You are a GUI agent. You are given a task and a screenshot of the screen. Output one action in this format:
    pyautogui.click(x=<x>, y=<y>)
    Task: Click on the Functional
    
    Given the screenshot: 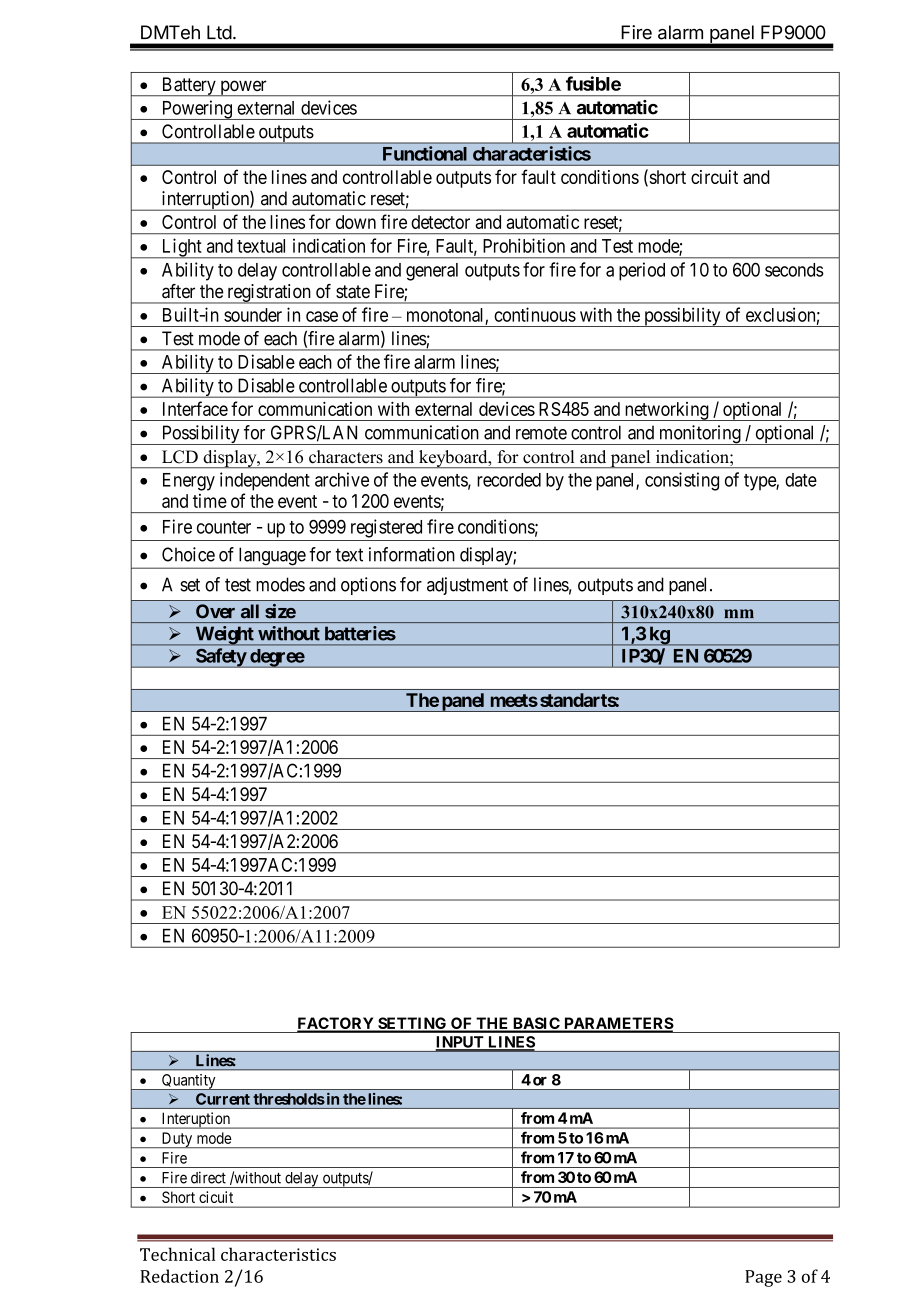 What is the action you would take?
    pyautogui.click(x=425, y=153)
